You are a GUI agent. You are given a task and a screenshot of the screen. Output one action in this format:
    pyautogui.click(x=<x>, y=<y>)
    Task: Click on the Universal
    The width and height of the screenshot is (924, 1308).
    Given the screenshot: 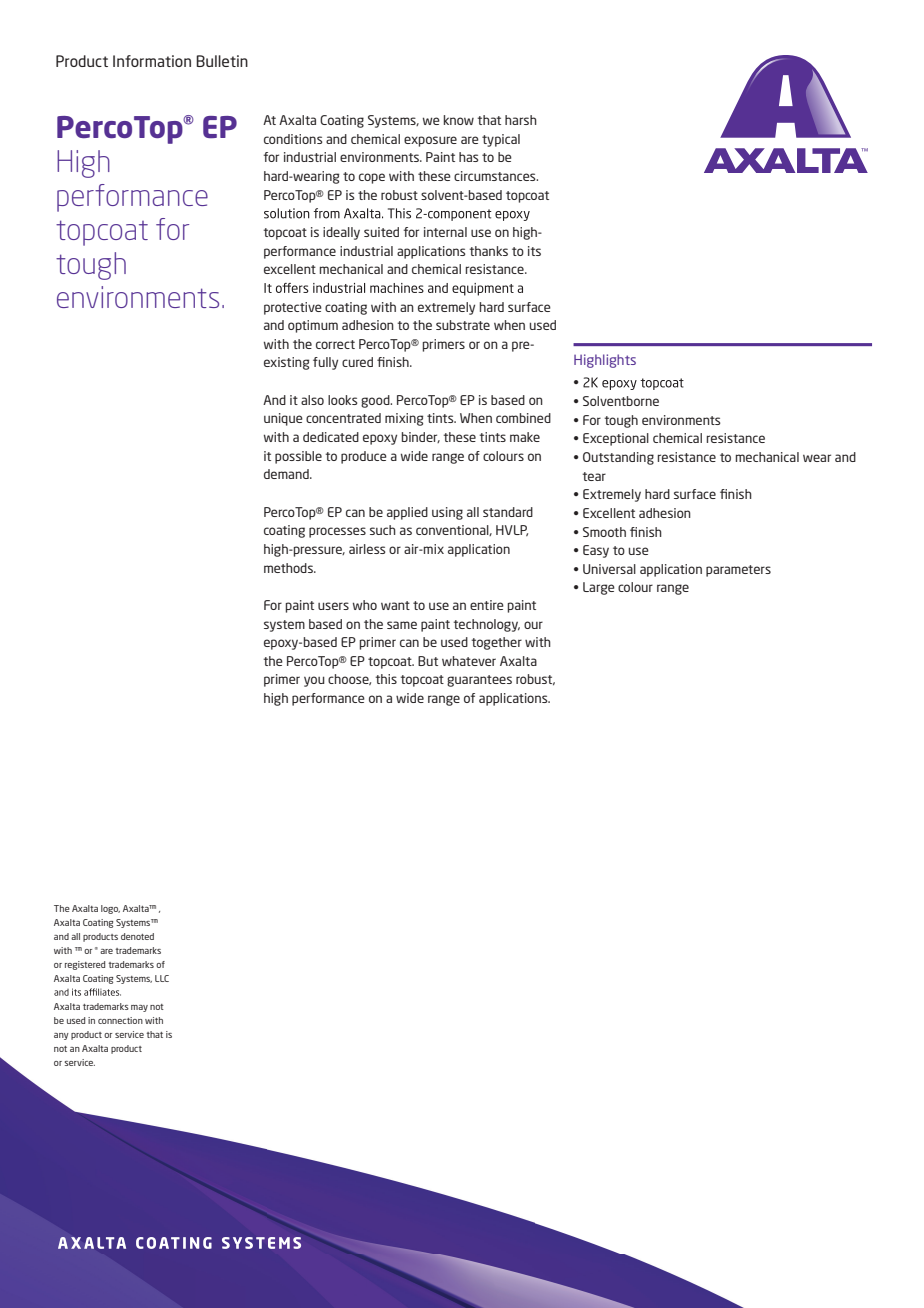 What is the action you would take?
    pyautogui.click(x=609, y=569)
